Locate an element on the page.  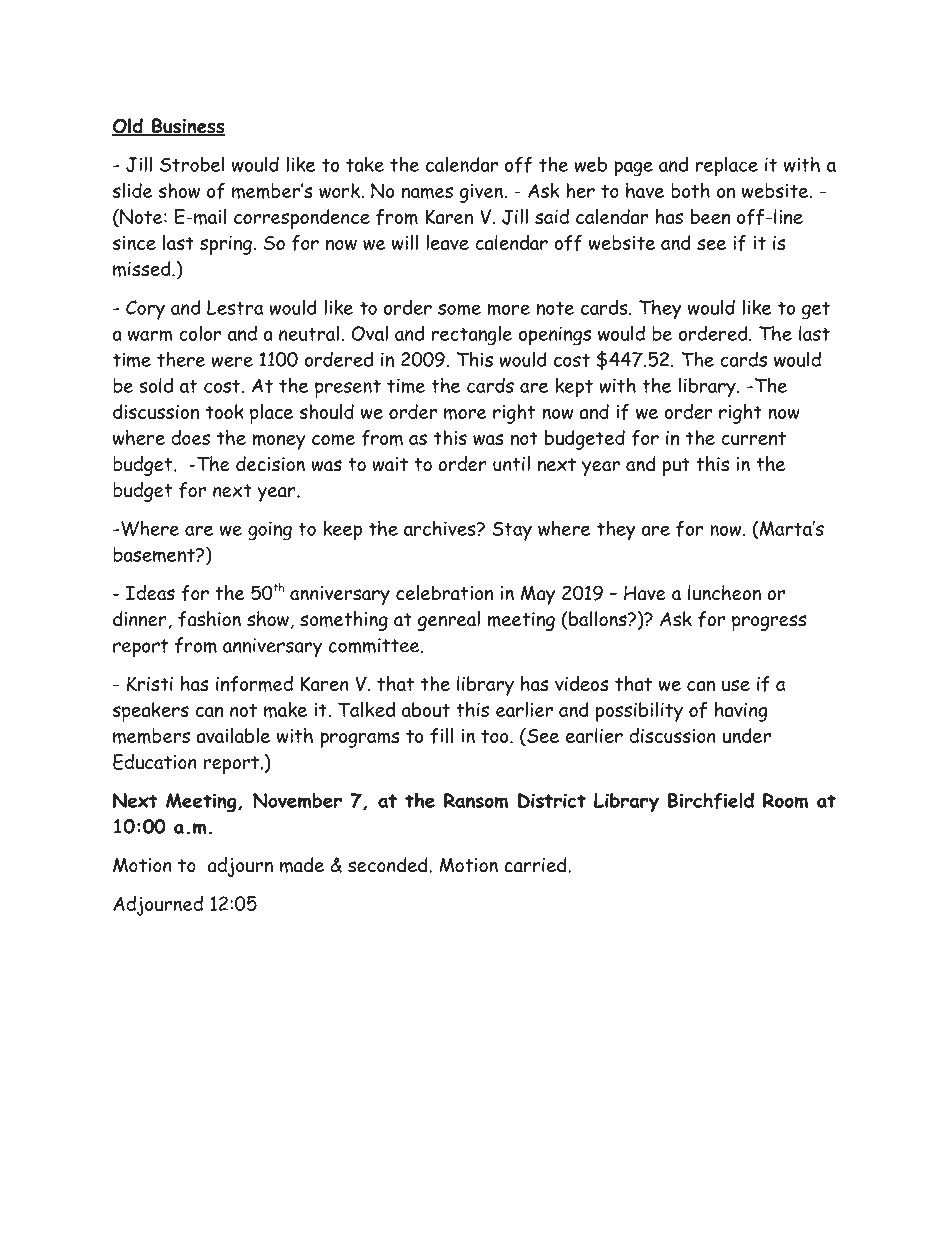
Room is located at coordinates (785, 801).
